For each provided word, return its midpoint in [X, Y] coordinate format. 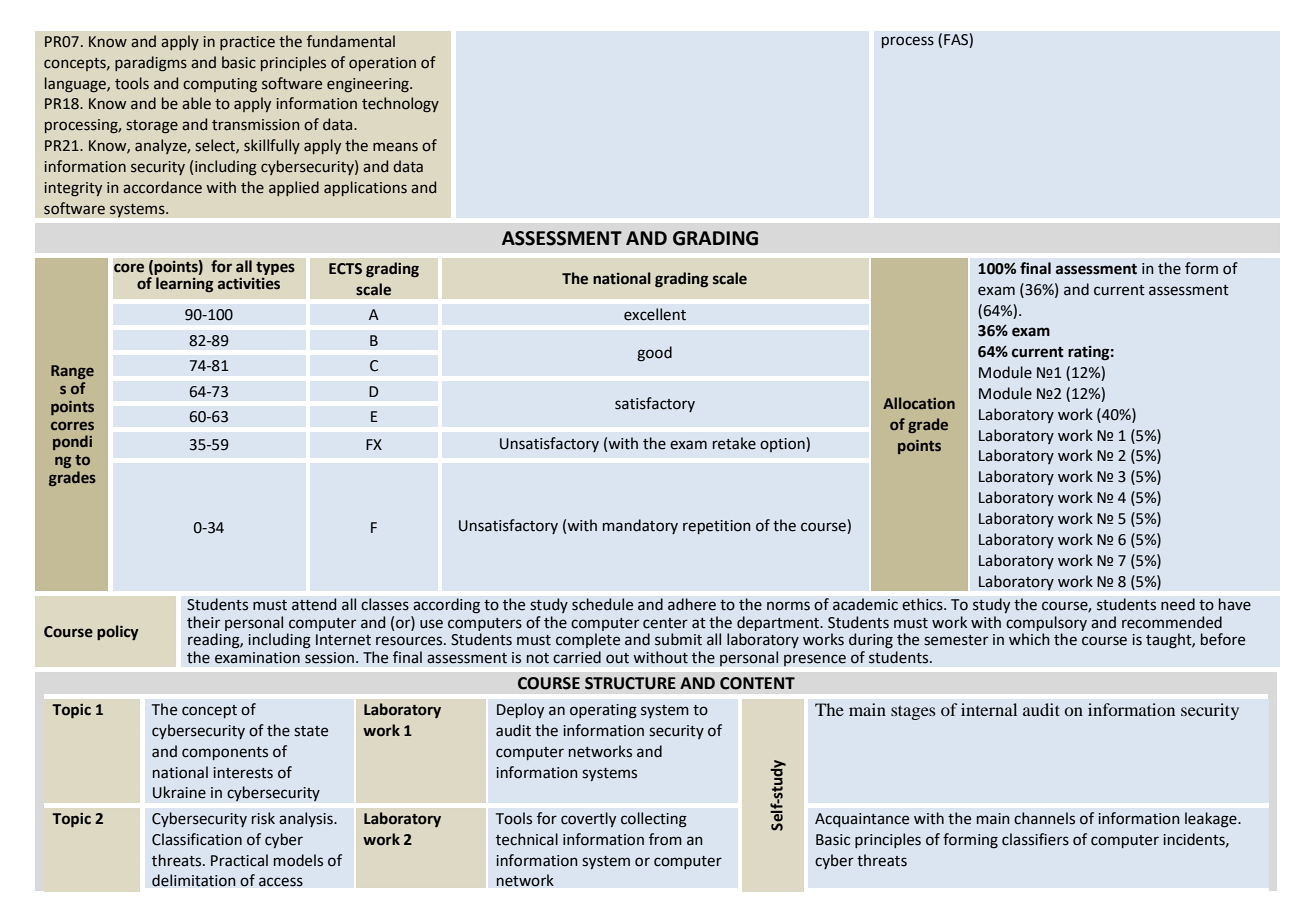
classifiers [1035, 839]
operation [382, 64]
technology [400, 104]
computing [220, 85]
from [665, 839]
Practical [239, 860]
